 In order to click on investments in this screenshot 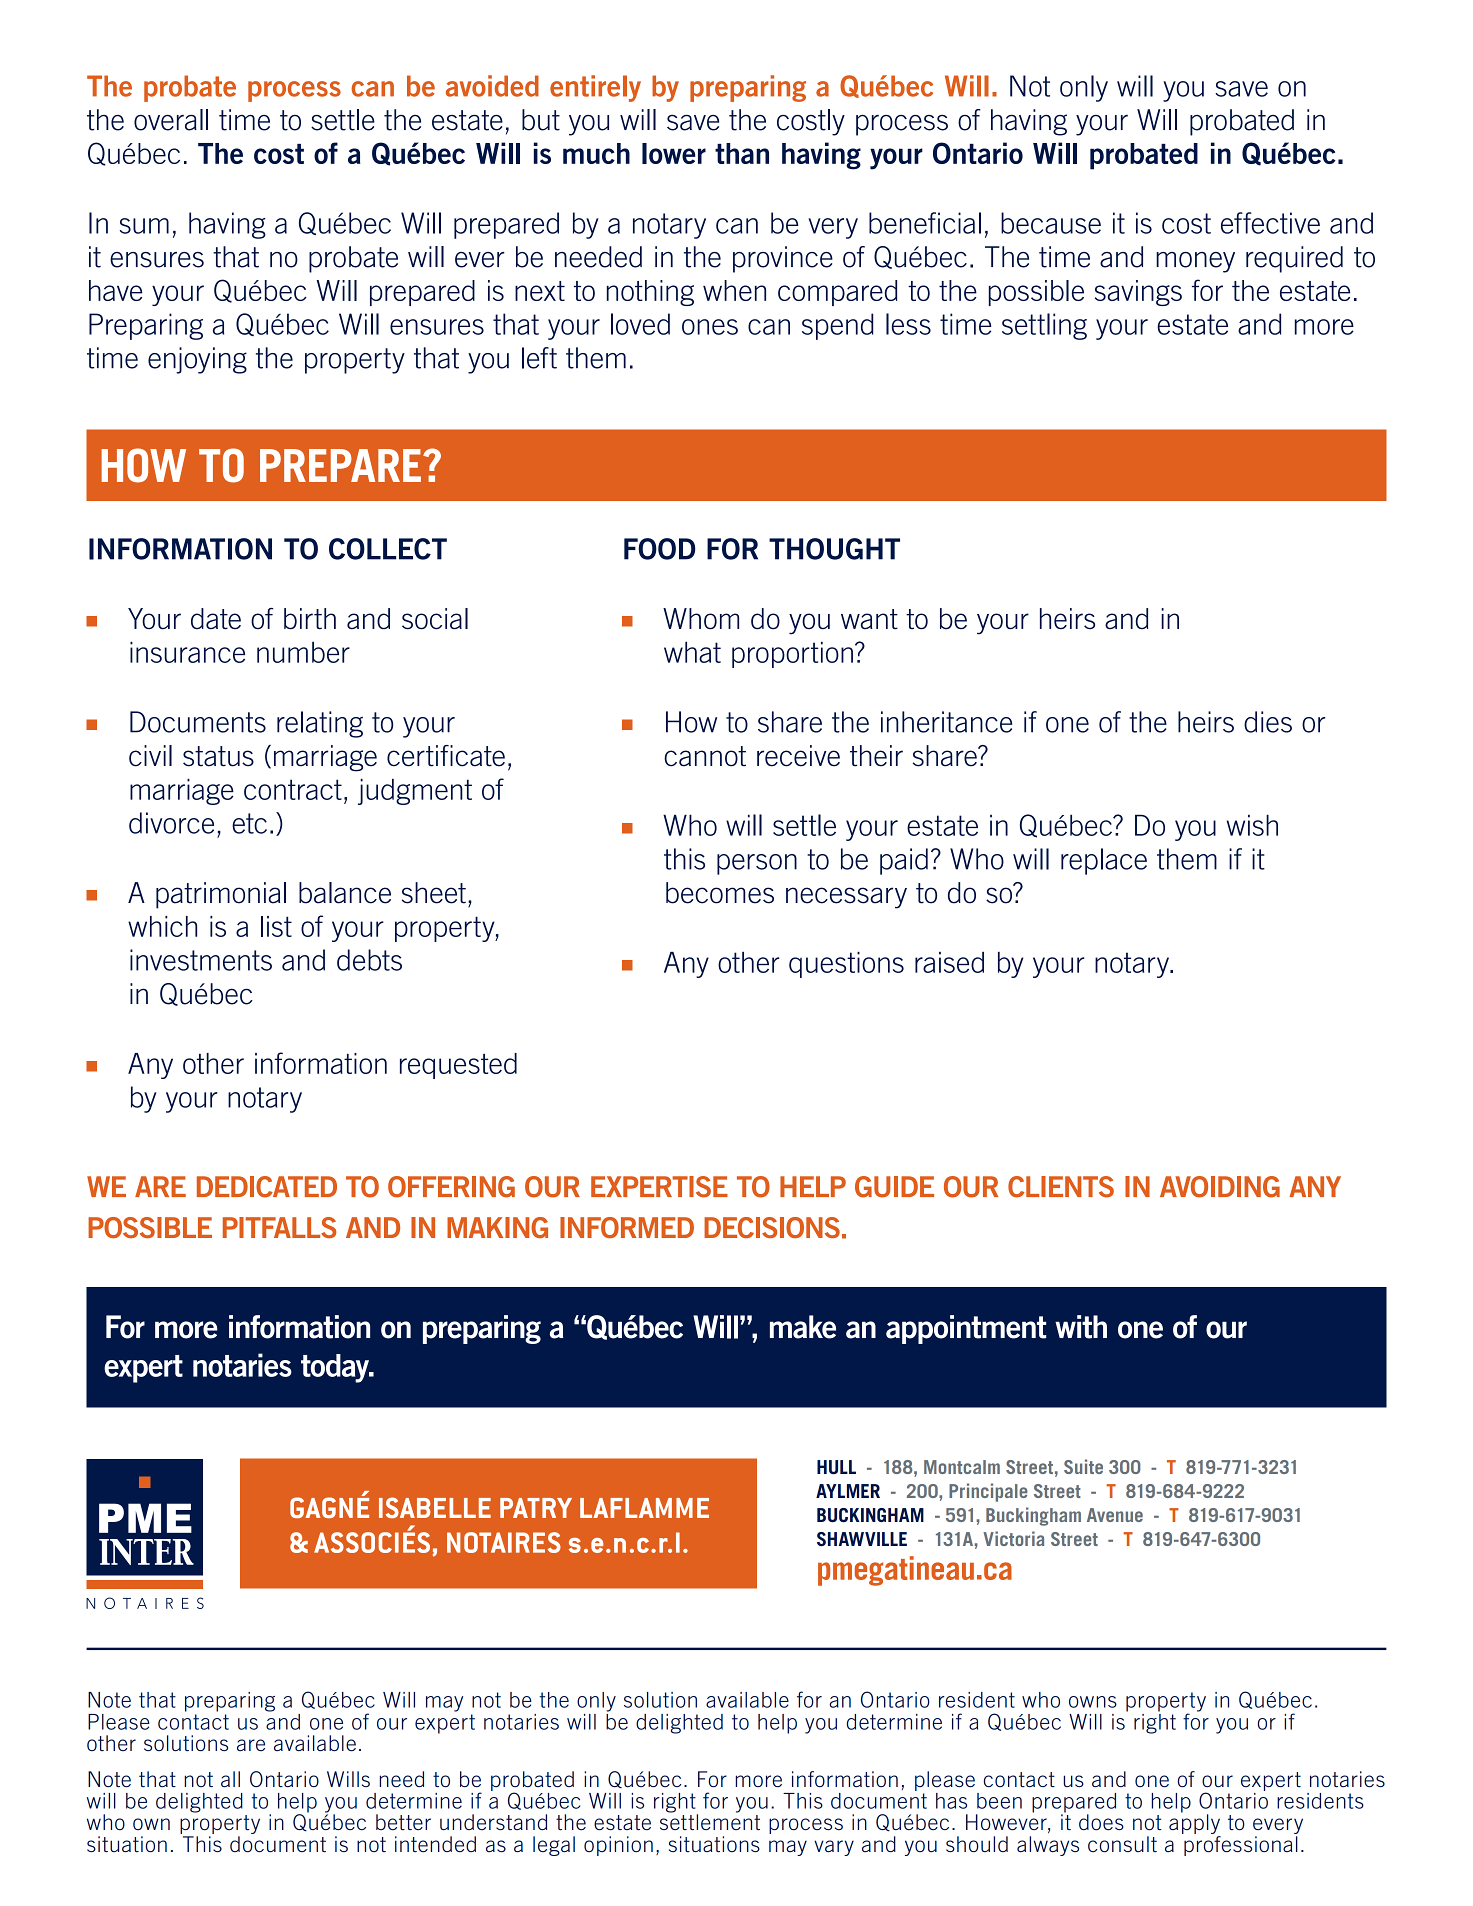, I will do `click(201, 960)`.
